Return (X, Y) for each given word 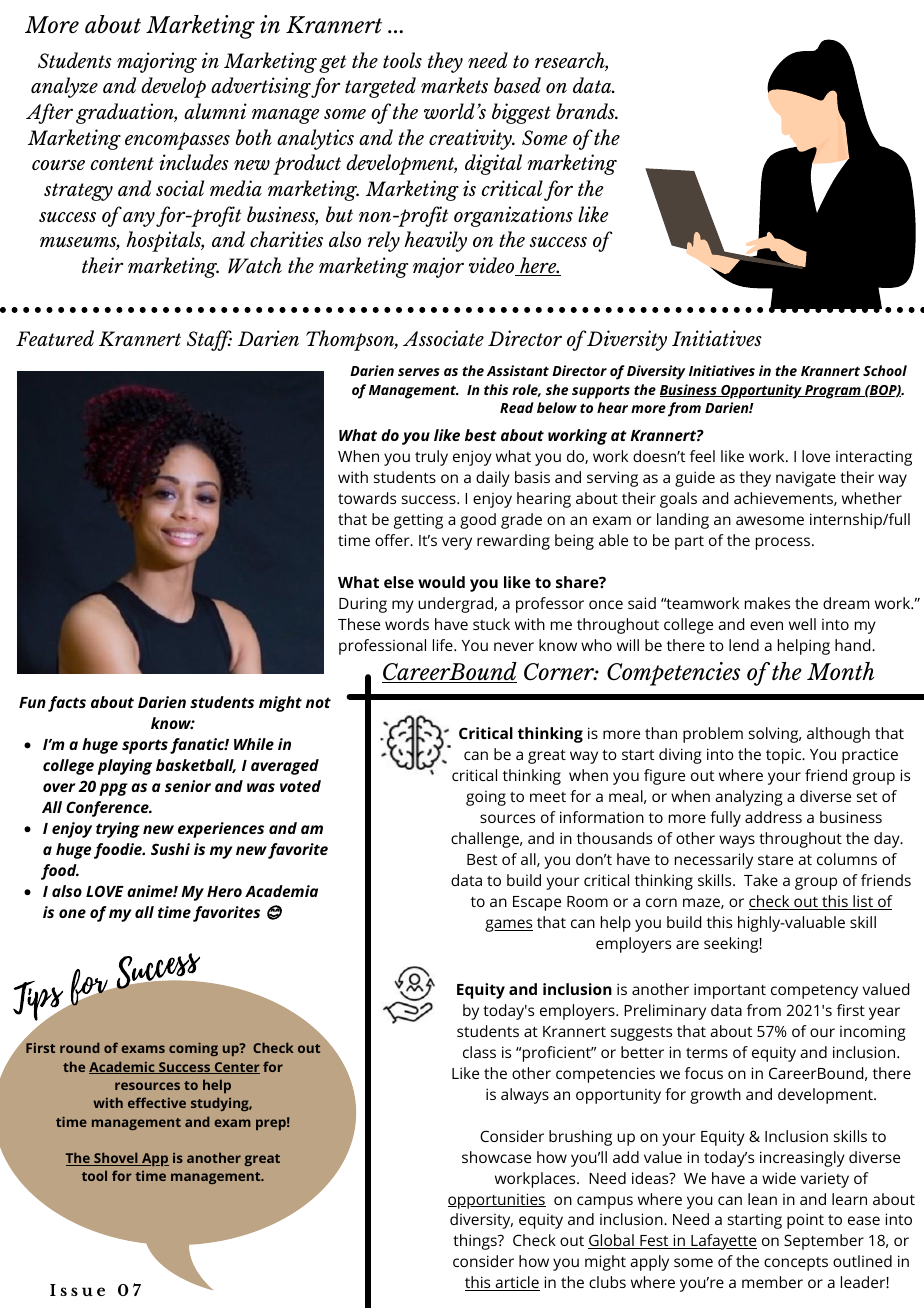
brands (586, 111)
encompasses (177, 141)
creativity (471, 139)
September (824, 1242)
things (476, 1242)
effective (157, 1102)
